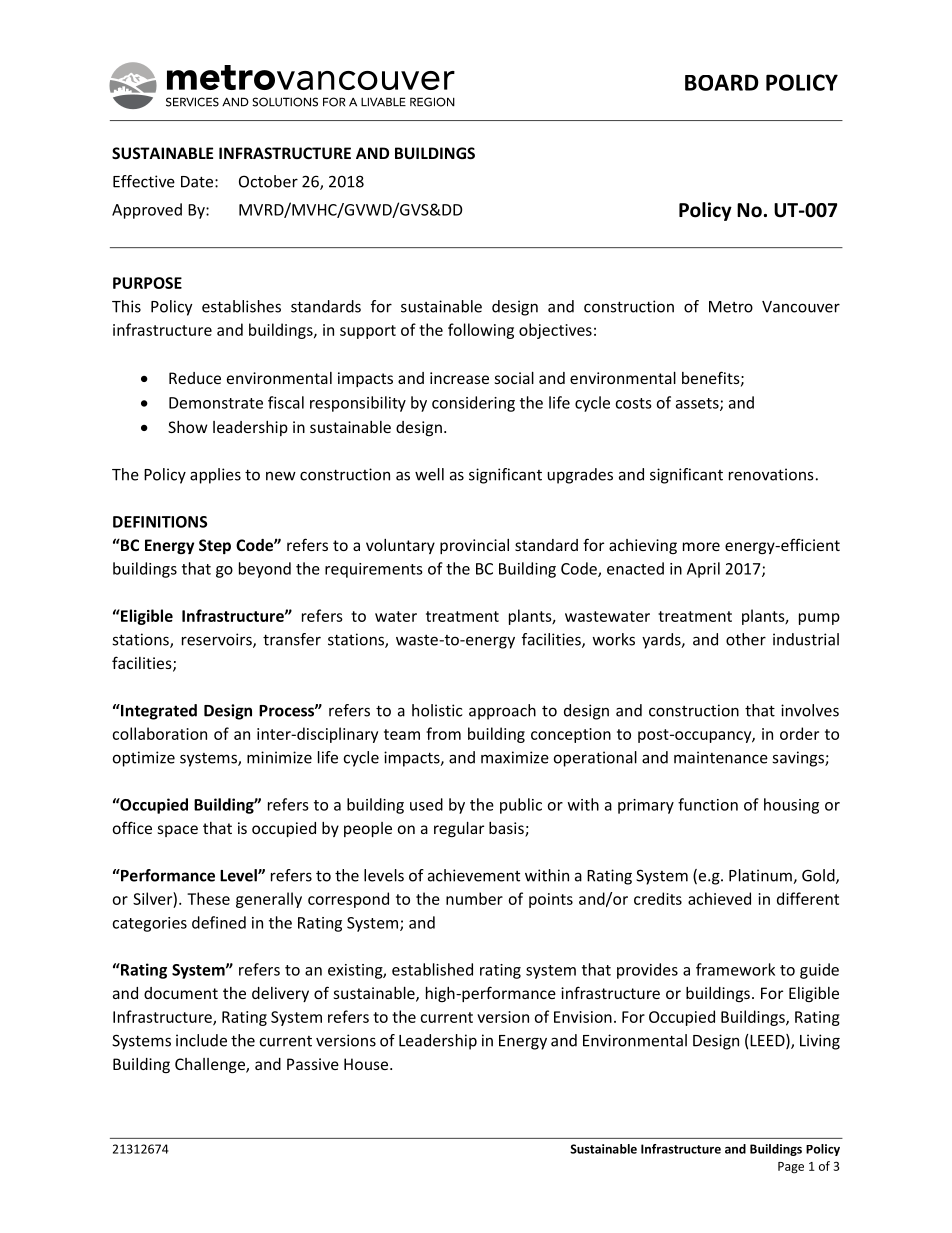  I want to click on October, so click(268, 181).
